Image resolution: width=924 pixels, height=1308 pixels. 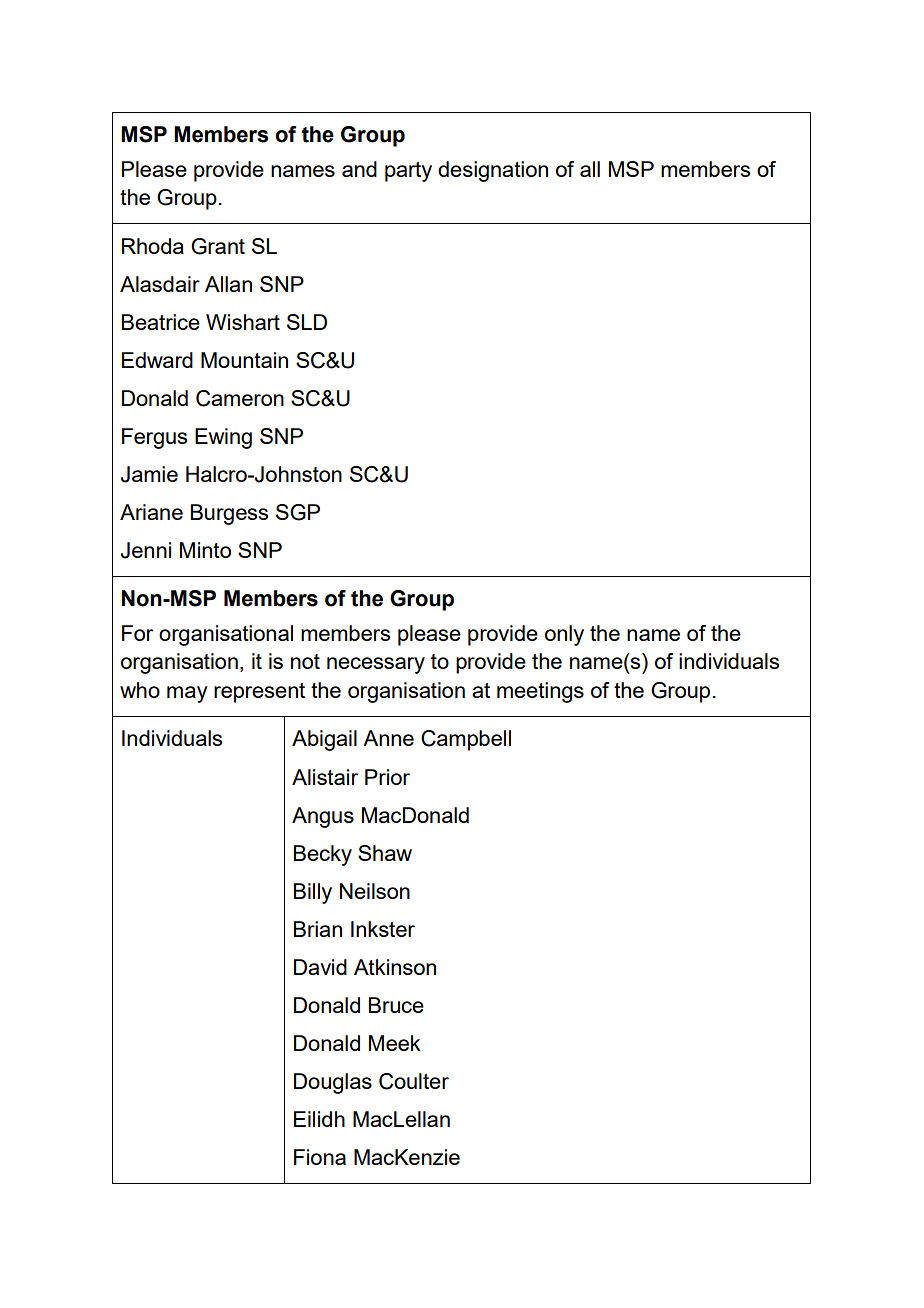 I want to click on Brian, so click(x=318, y=929).
